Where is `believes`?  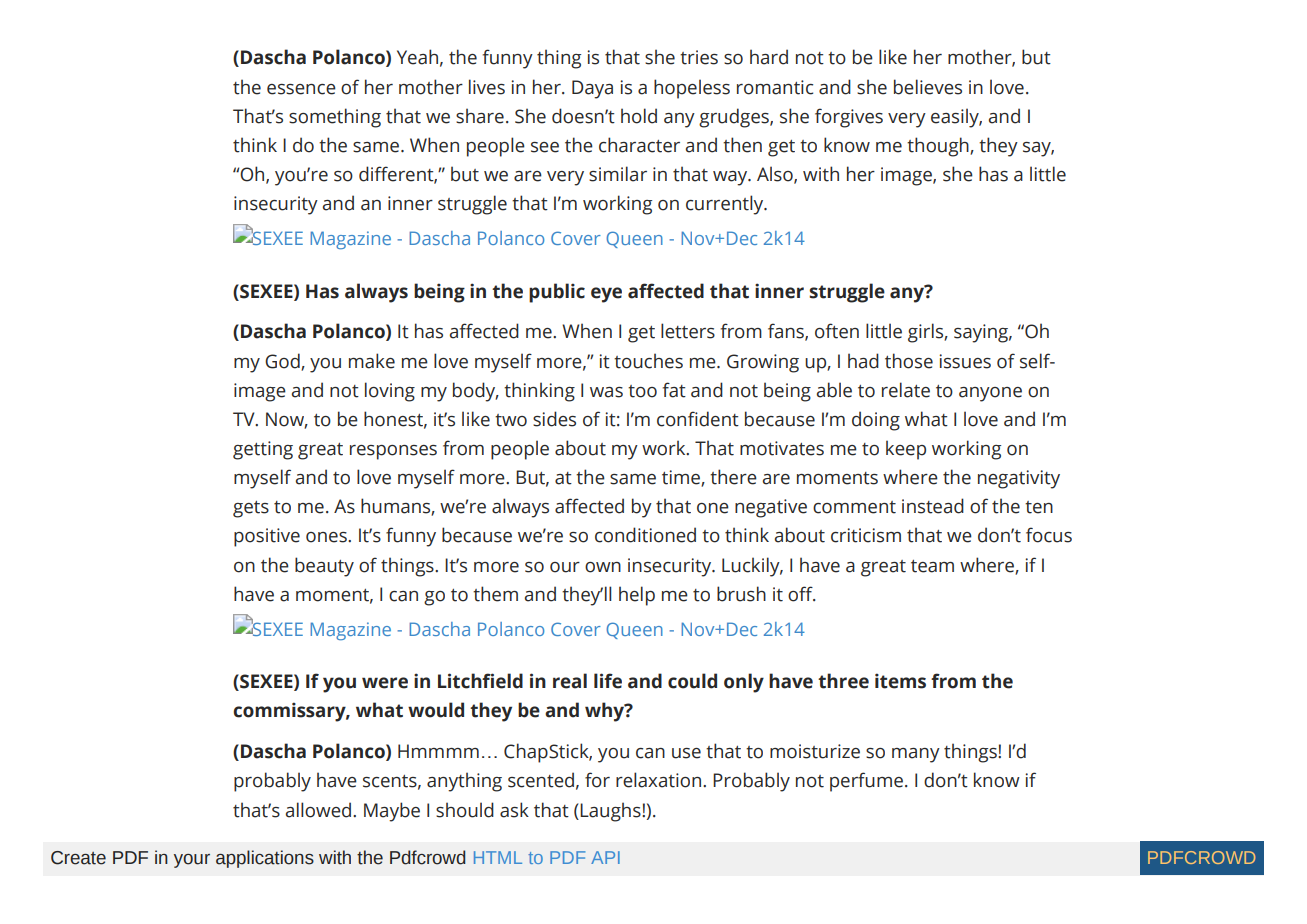 believes is located at coordinates (928, 87).
